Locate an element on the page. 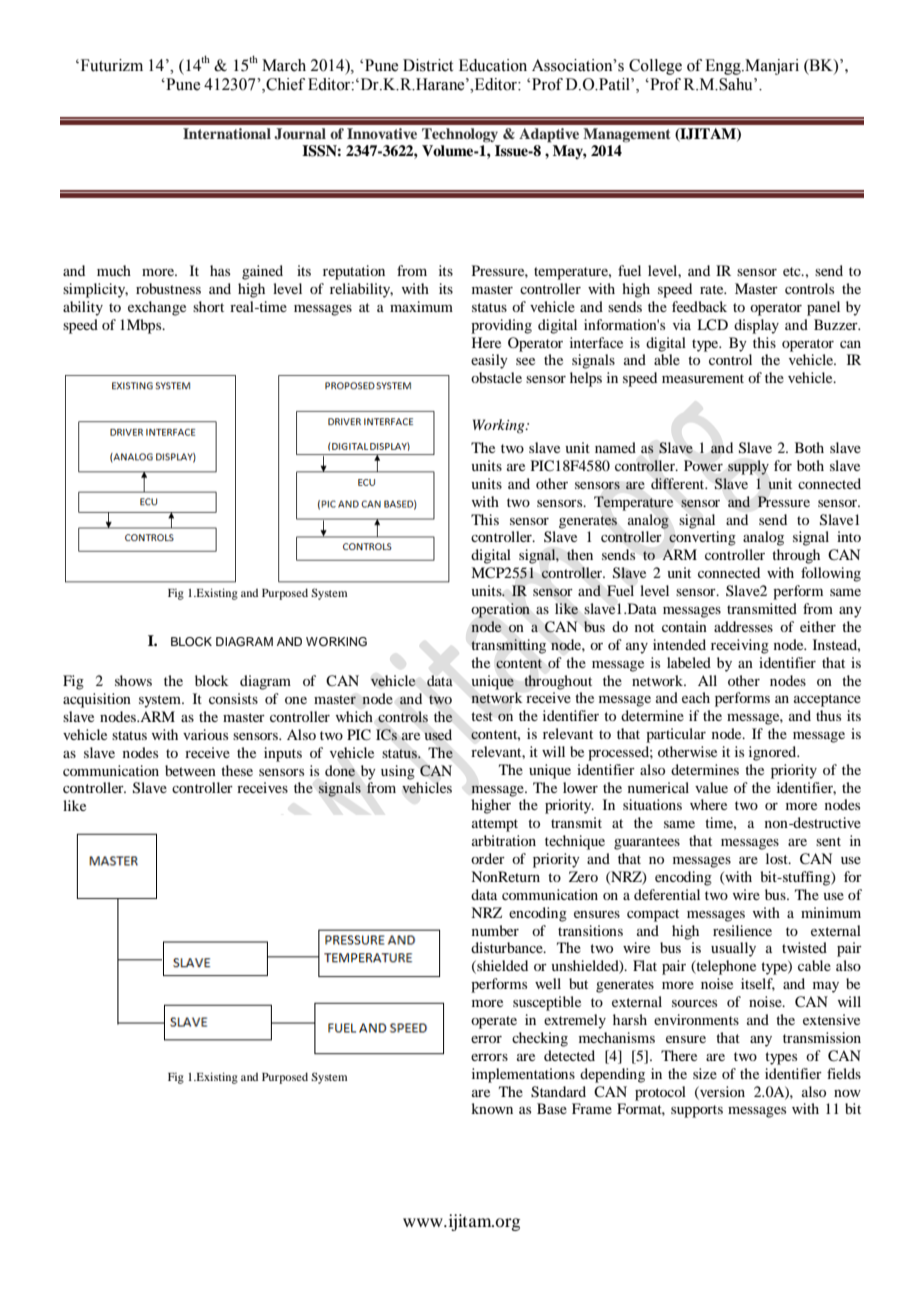 The height and width of the document is (1308, 924). lost is located at coordinates (778, 858).
